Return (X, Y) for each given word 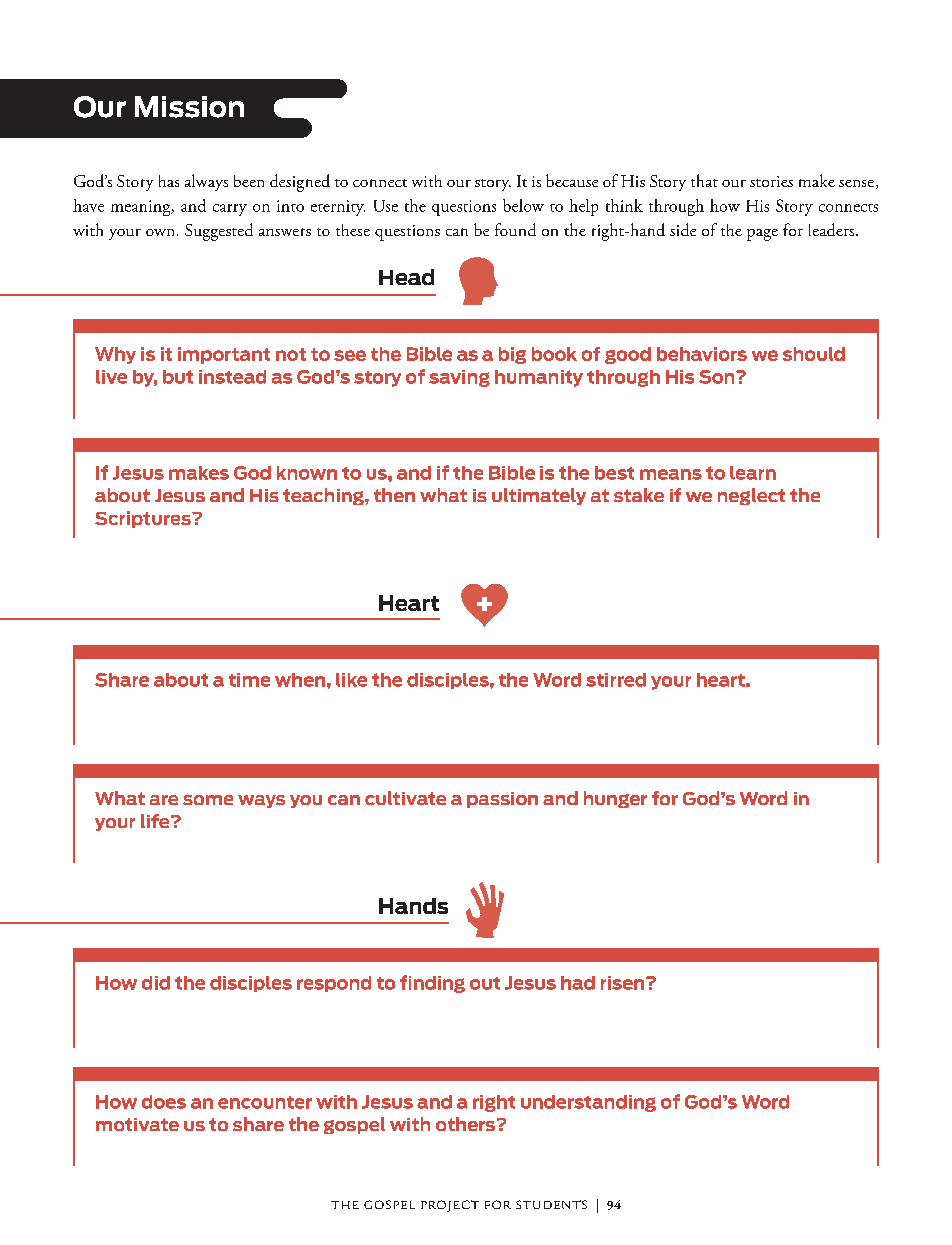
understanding (588, 1103)
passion (502, 800)
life (156, 821)
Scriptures (144, 519)
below (523, 205)
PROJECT (450, 1206)
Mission (189, 107)
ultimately (539, 496)
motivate (137, 1124)
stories (771, 181)
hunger (615, 799)
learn (753, 473)
